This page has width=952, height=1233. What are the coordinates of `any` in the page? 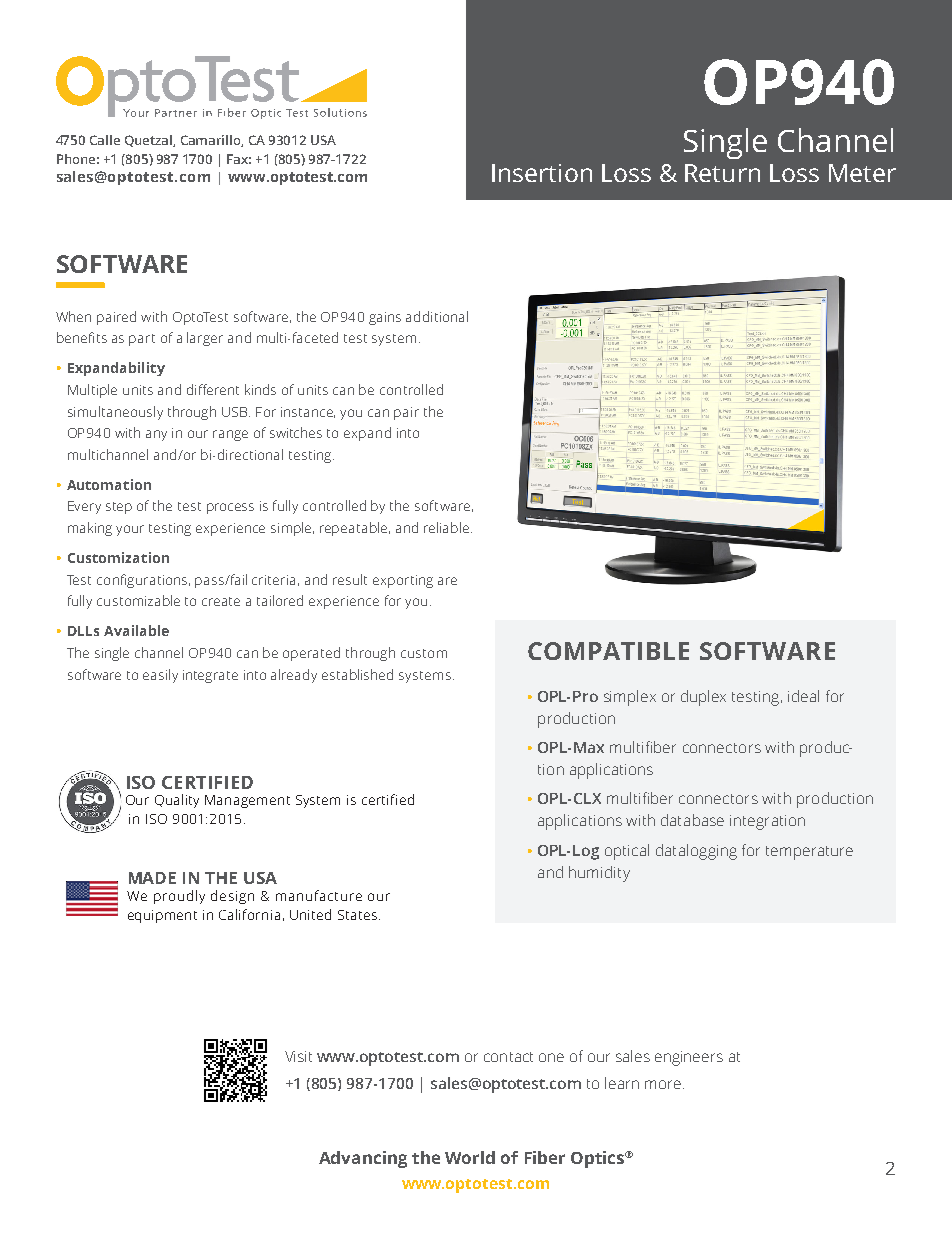 It's located at (156, 435).
